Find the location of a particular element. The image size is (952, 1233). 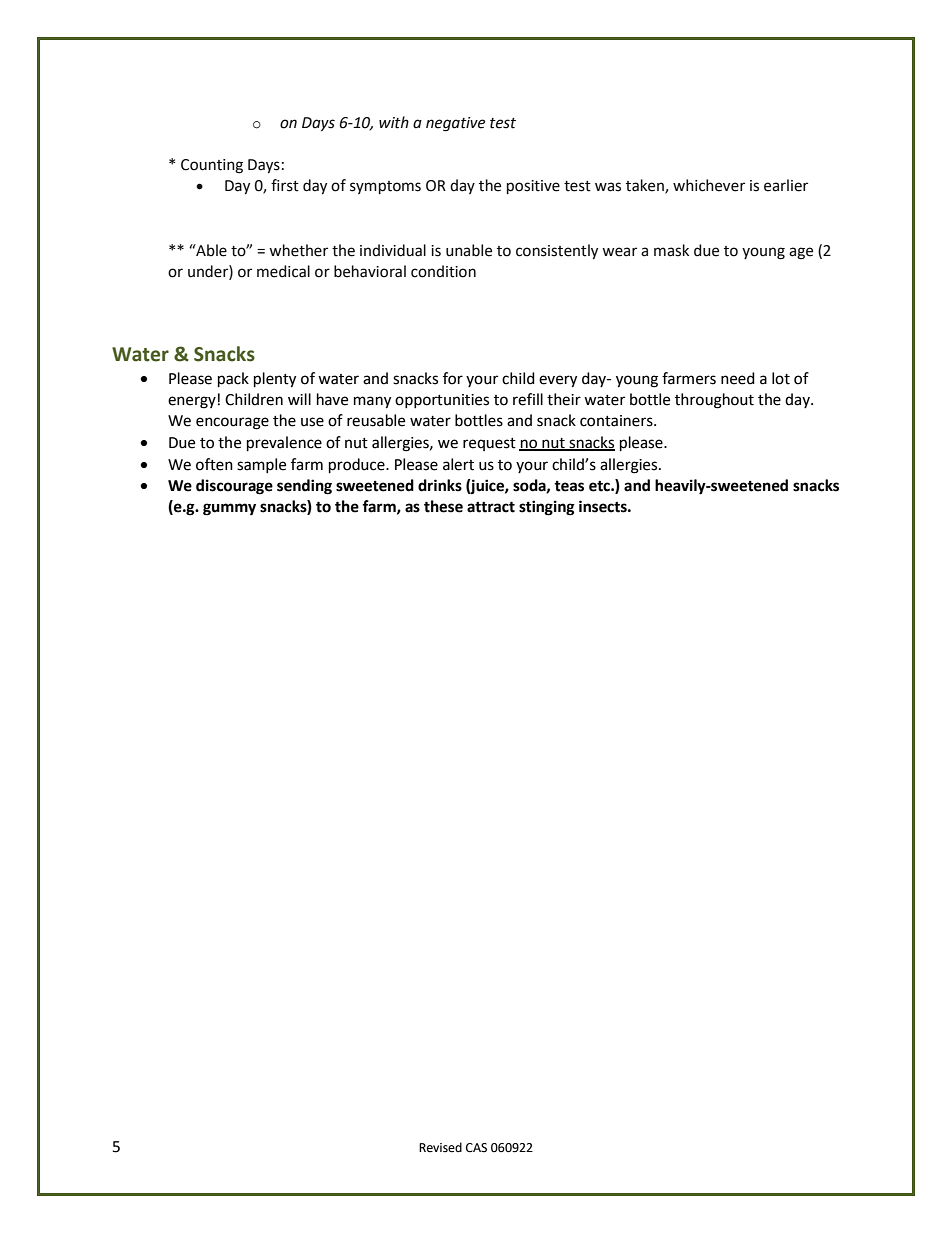

negative is located at coordinates (455, 124).
